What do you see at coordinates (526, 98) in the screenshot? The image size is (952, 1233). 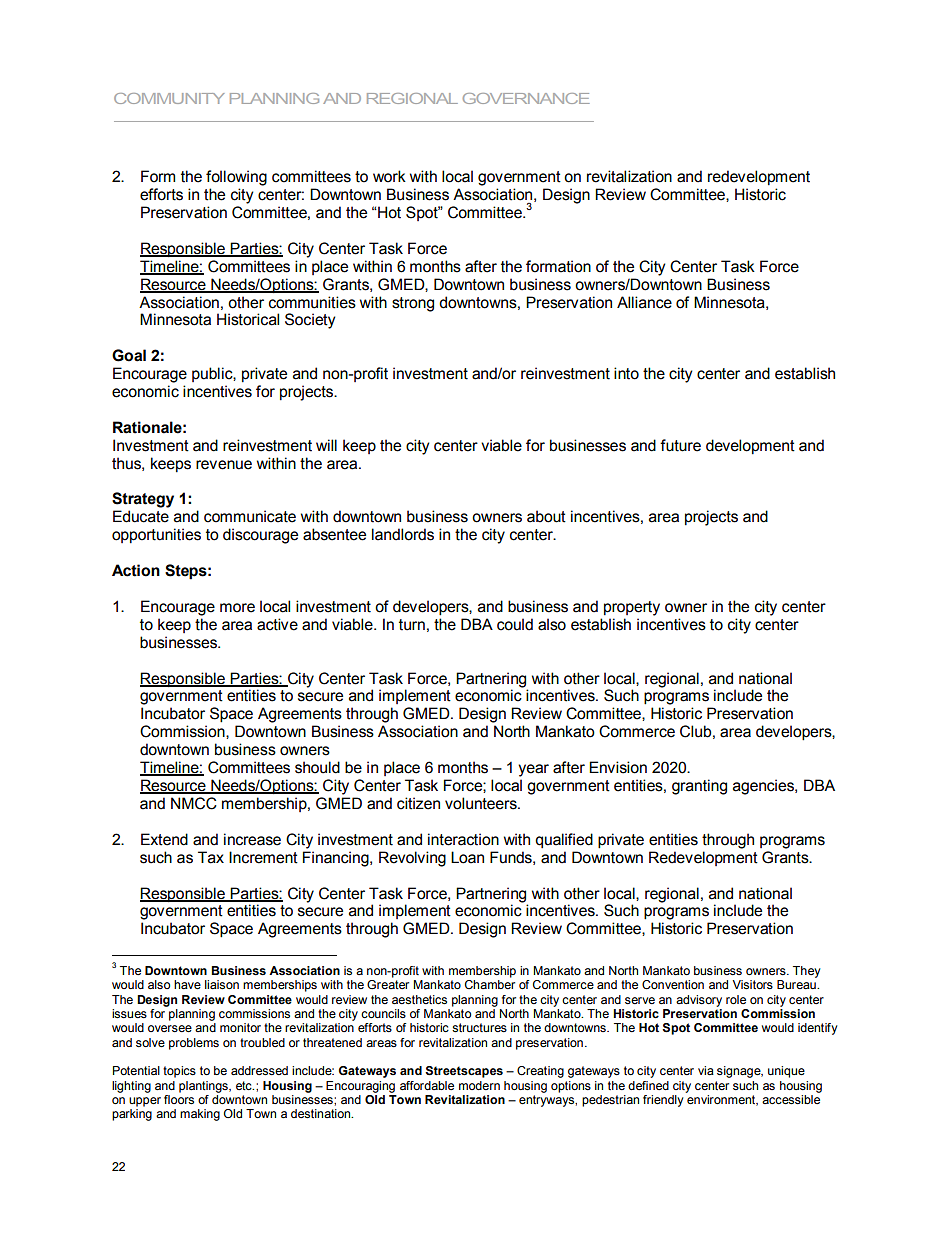 I see `GOVERNANCE` at bounding box center [526, 98].
